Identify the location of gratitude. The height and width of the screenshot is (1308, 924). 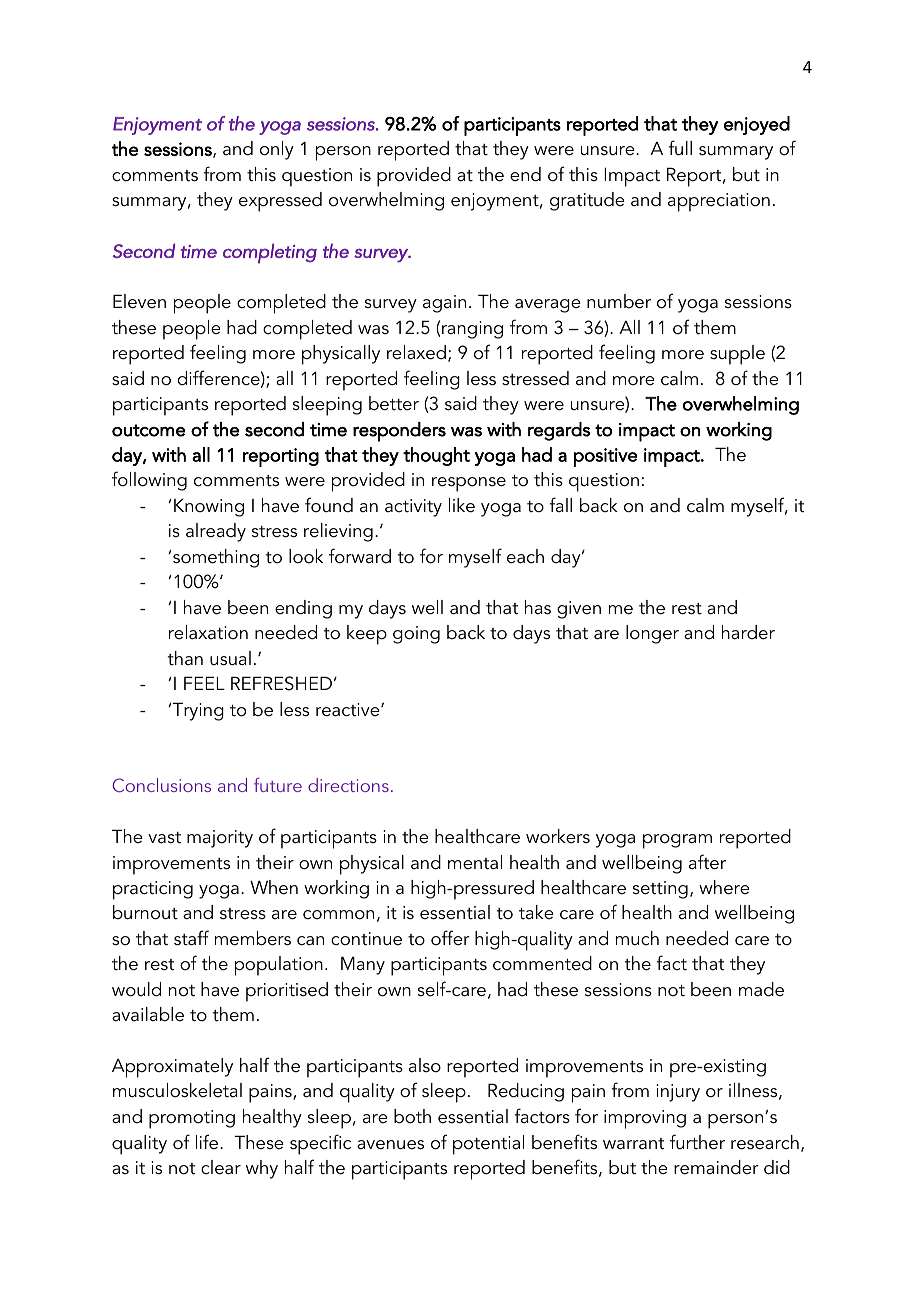
(587, 201).
